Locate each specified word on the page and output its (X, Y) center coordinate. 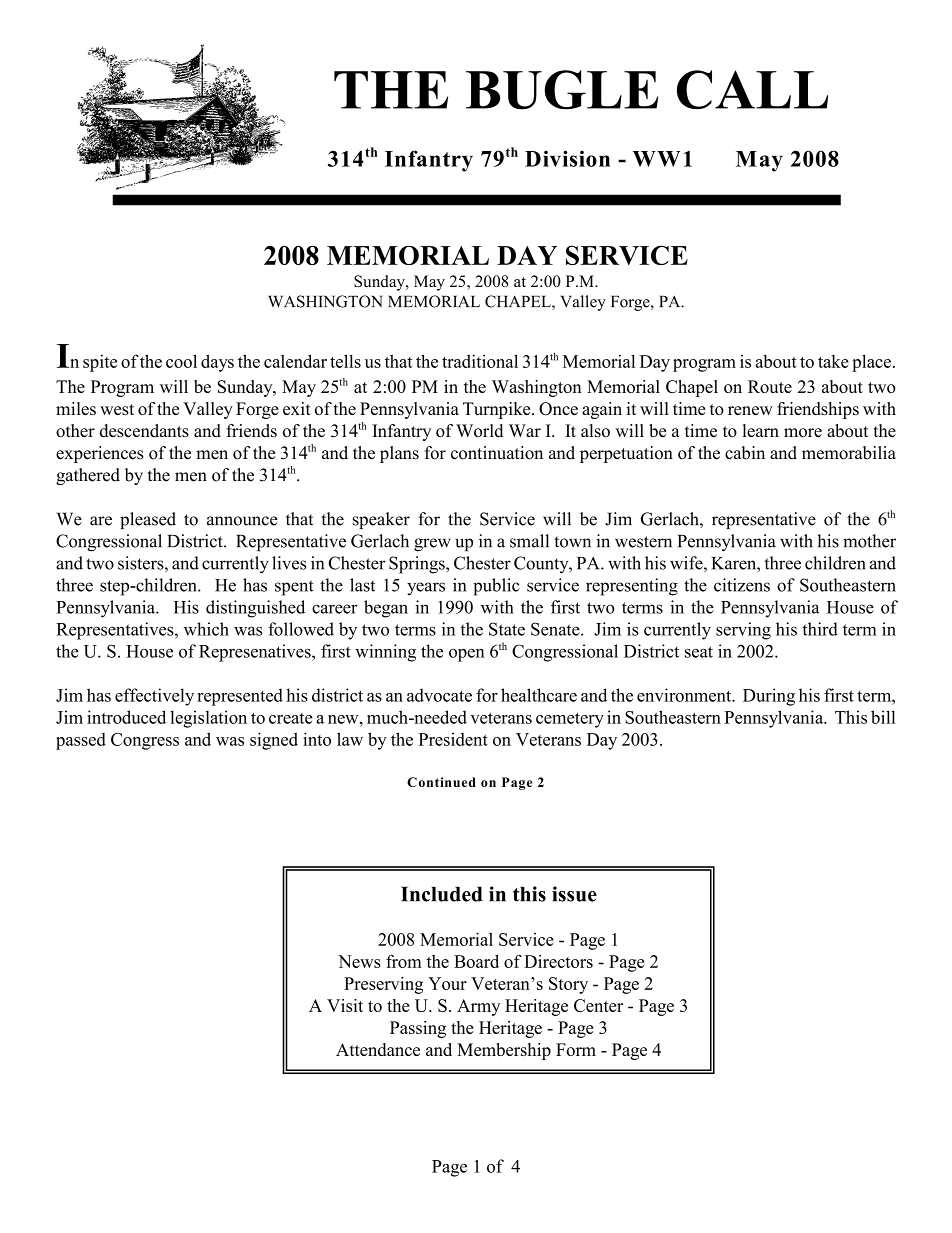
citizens (742, 585)
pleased (148, 520)
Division (567, 158)
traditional (480, 361)
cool (181, 361)
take (833, 361)
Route (770, 386)
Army (478, 1007)
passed (81, 741)
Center (598, 1005)
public (496, 587)
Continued (441, 782)
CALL (752, 89)
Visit (345, 1005)
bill (883, 717)
